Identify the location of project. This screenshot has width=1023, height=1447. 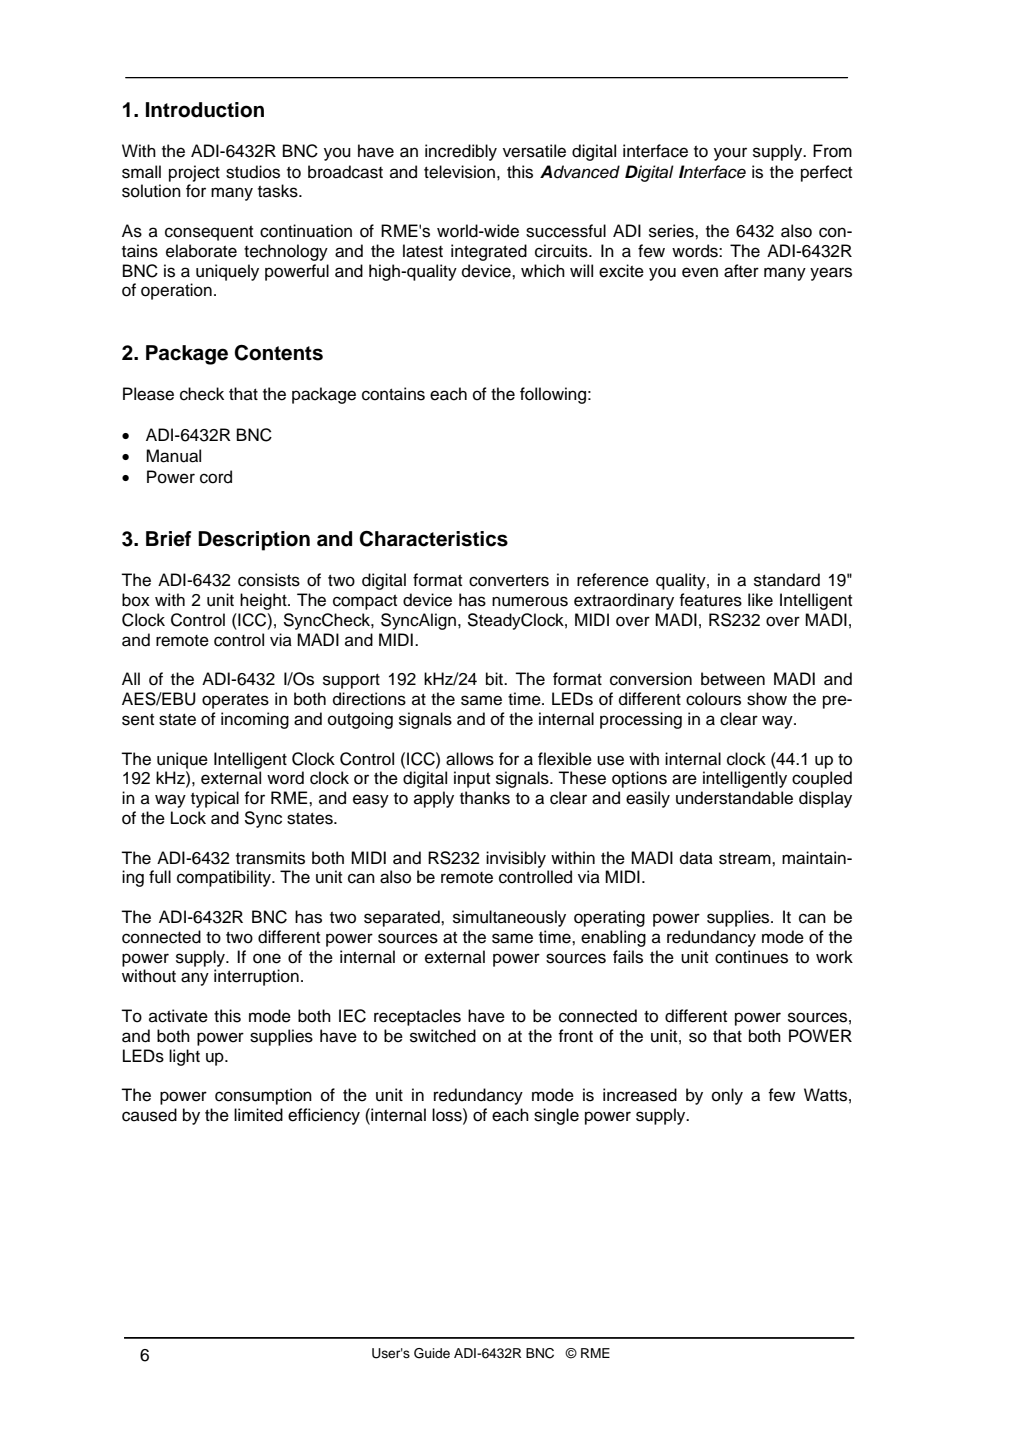
(194, 173).
